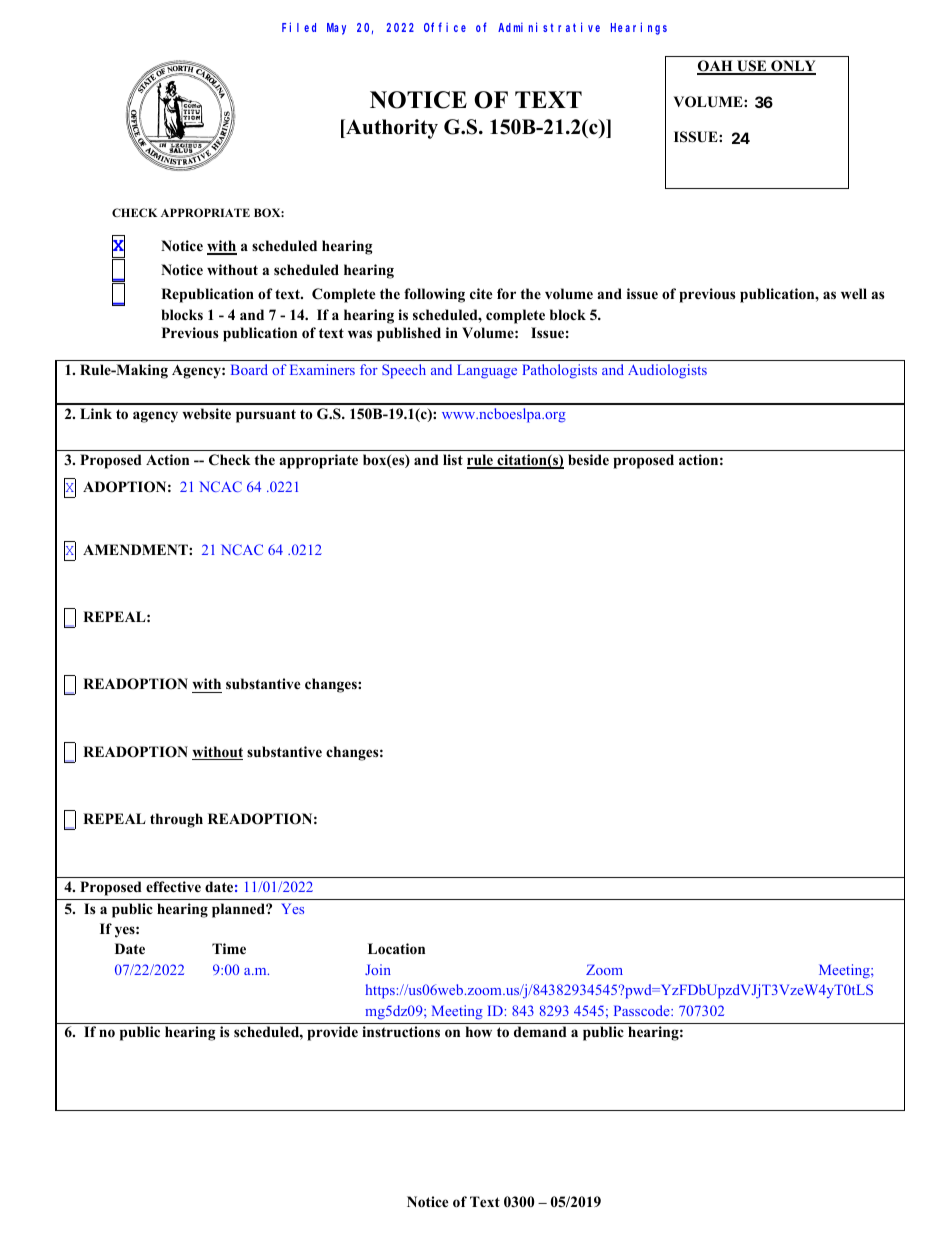  Describe the element at coordinates (336, 29) in the screenshot. I see `May` at that location.
